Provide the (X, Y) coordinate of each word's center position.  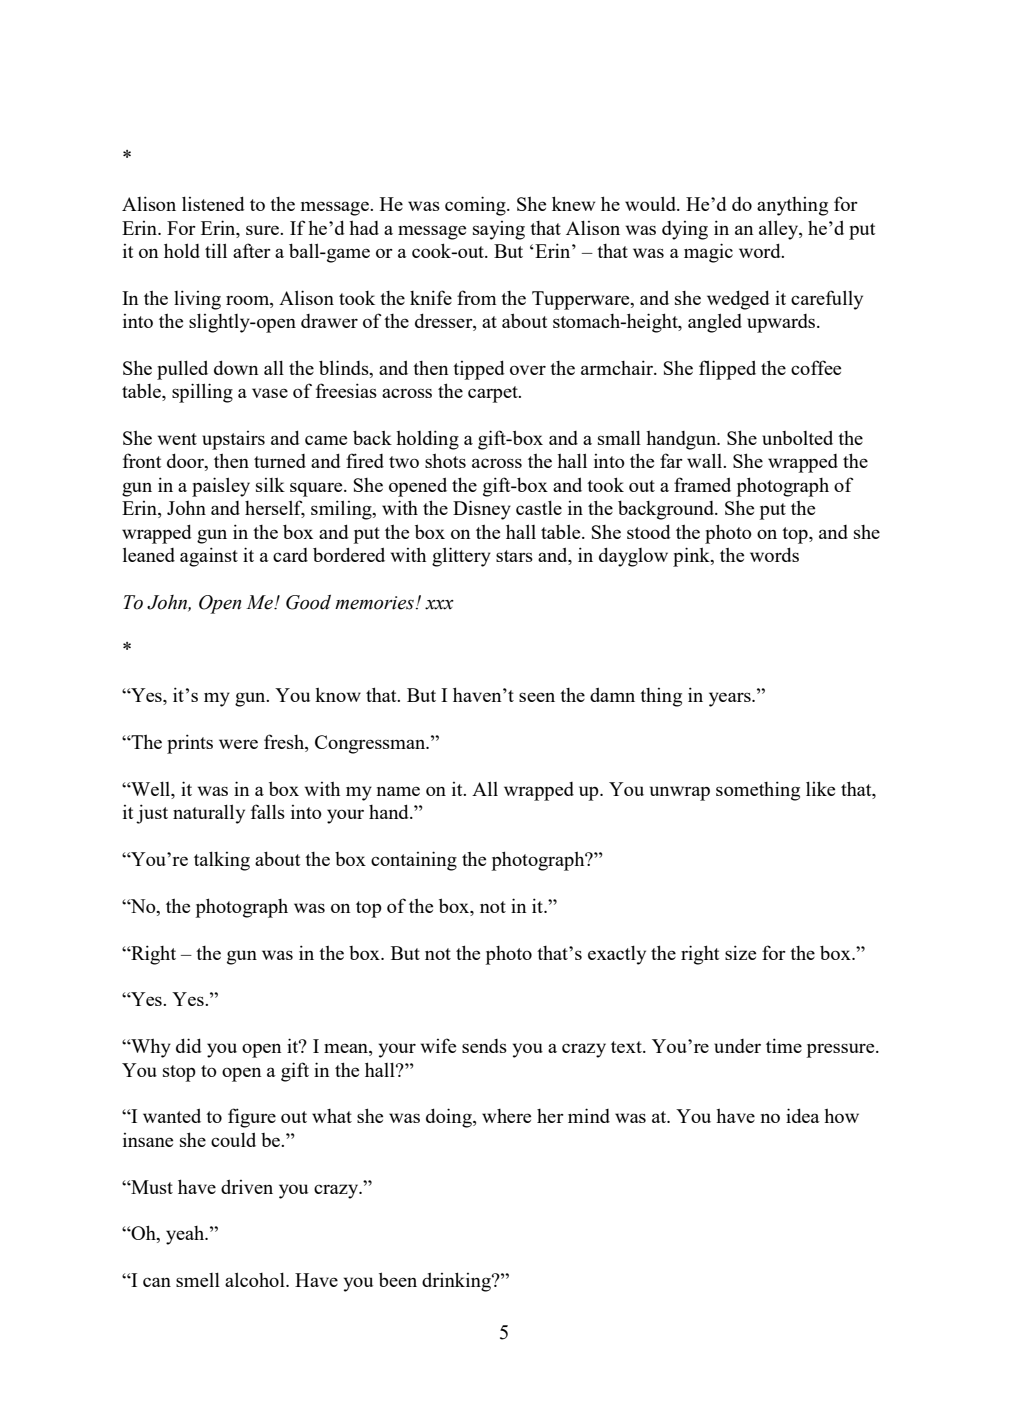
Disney (482, 510)
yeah (186, 1235)
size (740, 952)
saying (499, 230)
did (189, 1045)
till (216, 250)
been (398, 1279)
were (238, 744)
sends (484, 1046)
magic (708, 253)
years (731, 699)
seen (537, 697)
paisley (221, 487)
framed (702, 484)
